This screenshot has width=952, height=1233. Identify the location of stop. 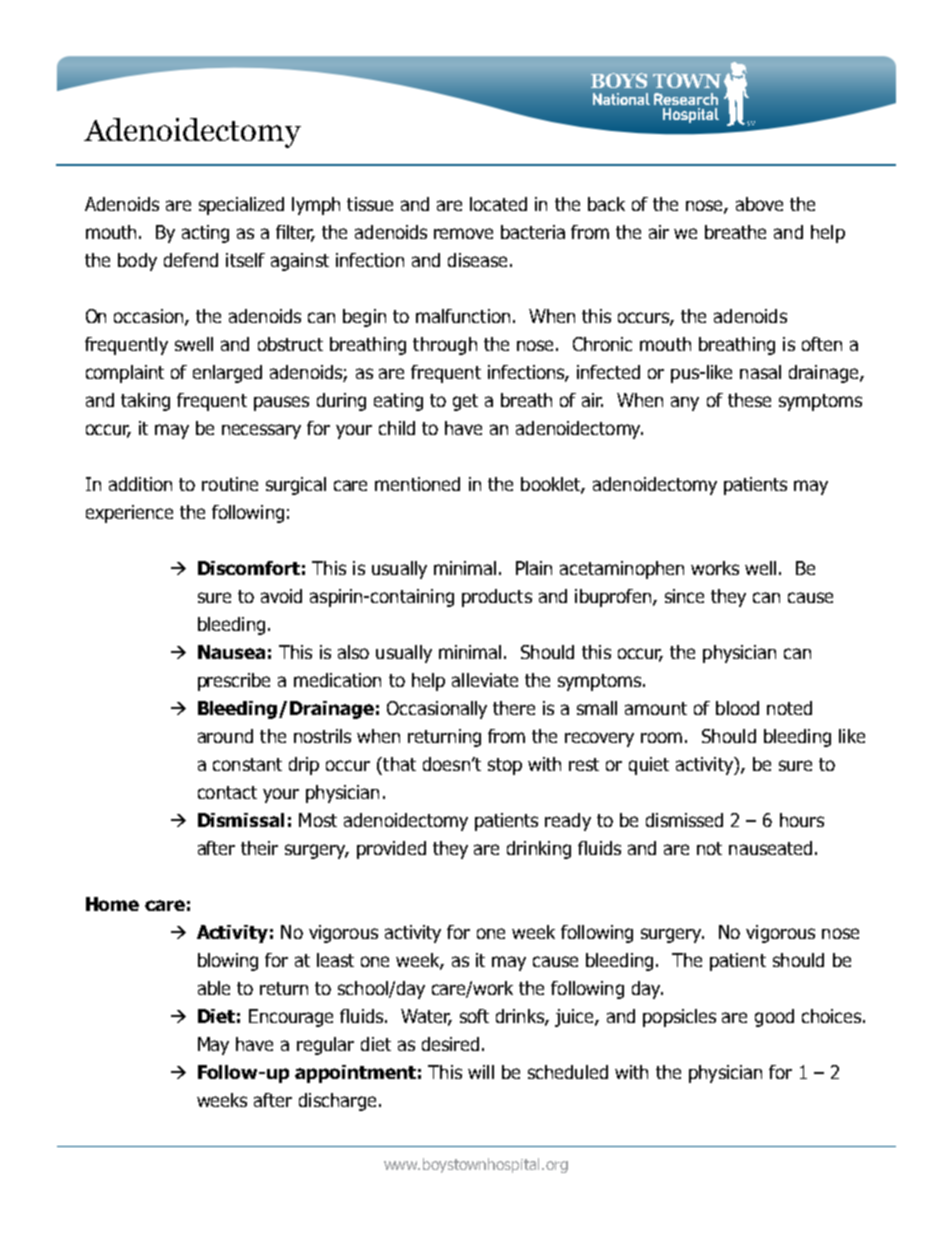
(505, 766).
